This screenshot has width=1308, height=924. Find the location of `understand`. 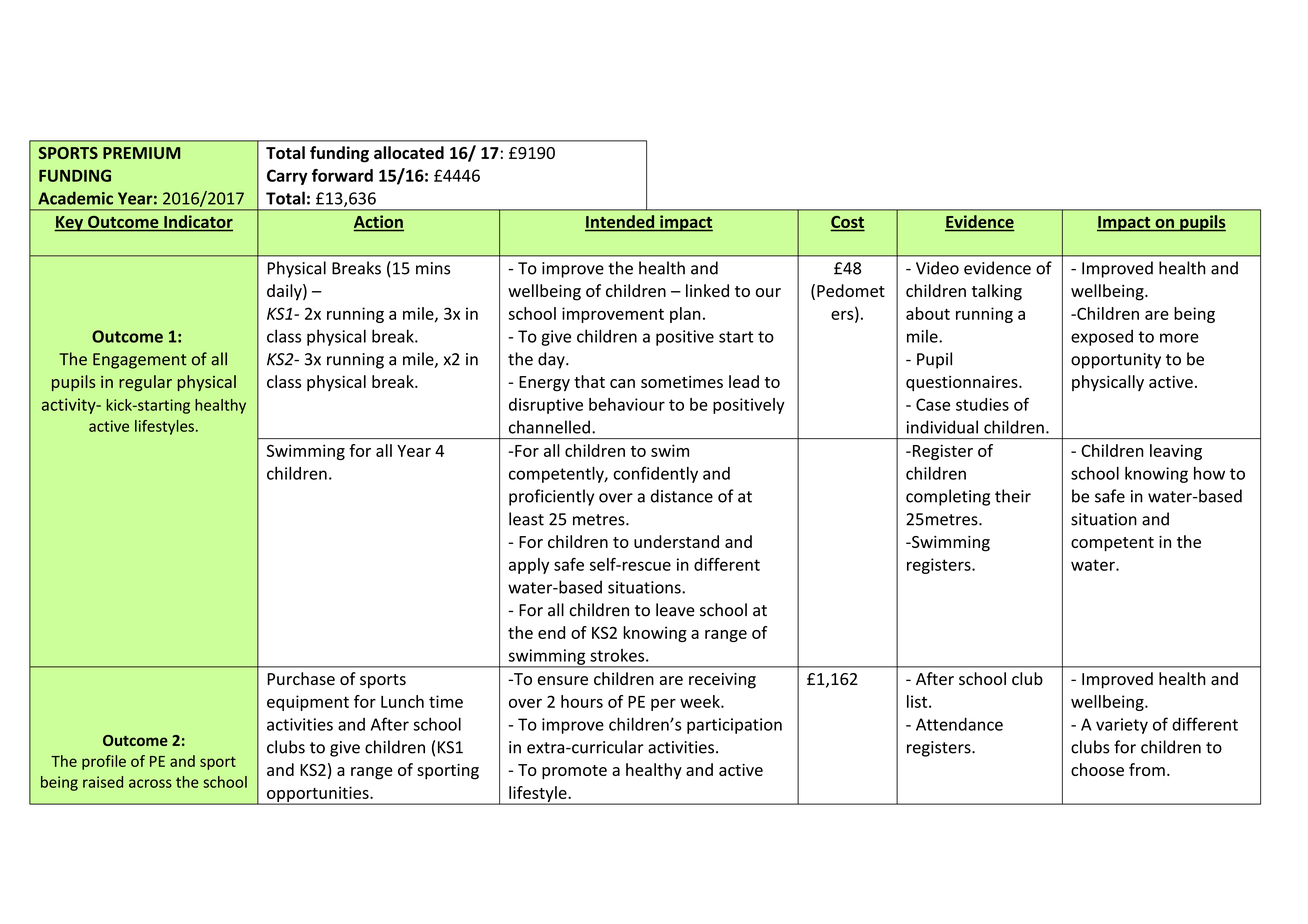

understand is located at coordinates (676, 541).
